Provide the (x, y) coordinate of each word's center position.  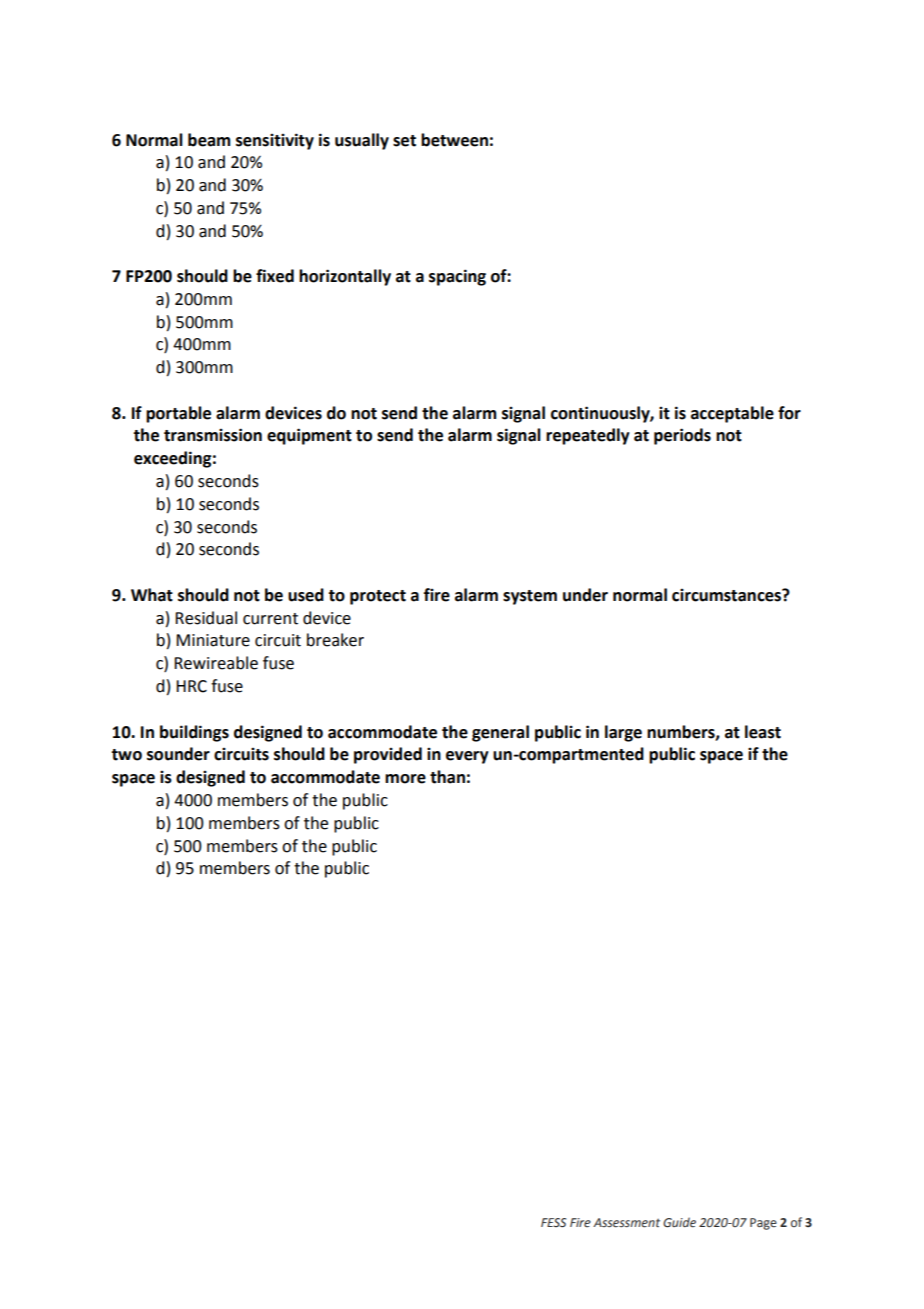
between (454, 140)
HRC (191, 686)
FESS (553, 1222)
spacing (457, 277)
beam (209, 140)
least (763, 732)
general (500, 733)
